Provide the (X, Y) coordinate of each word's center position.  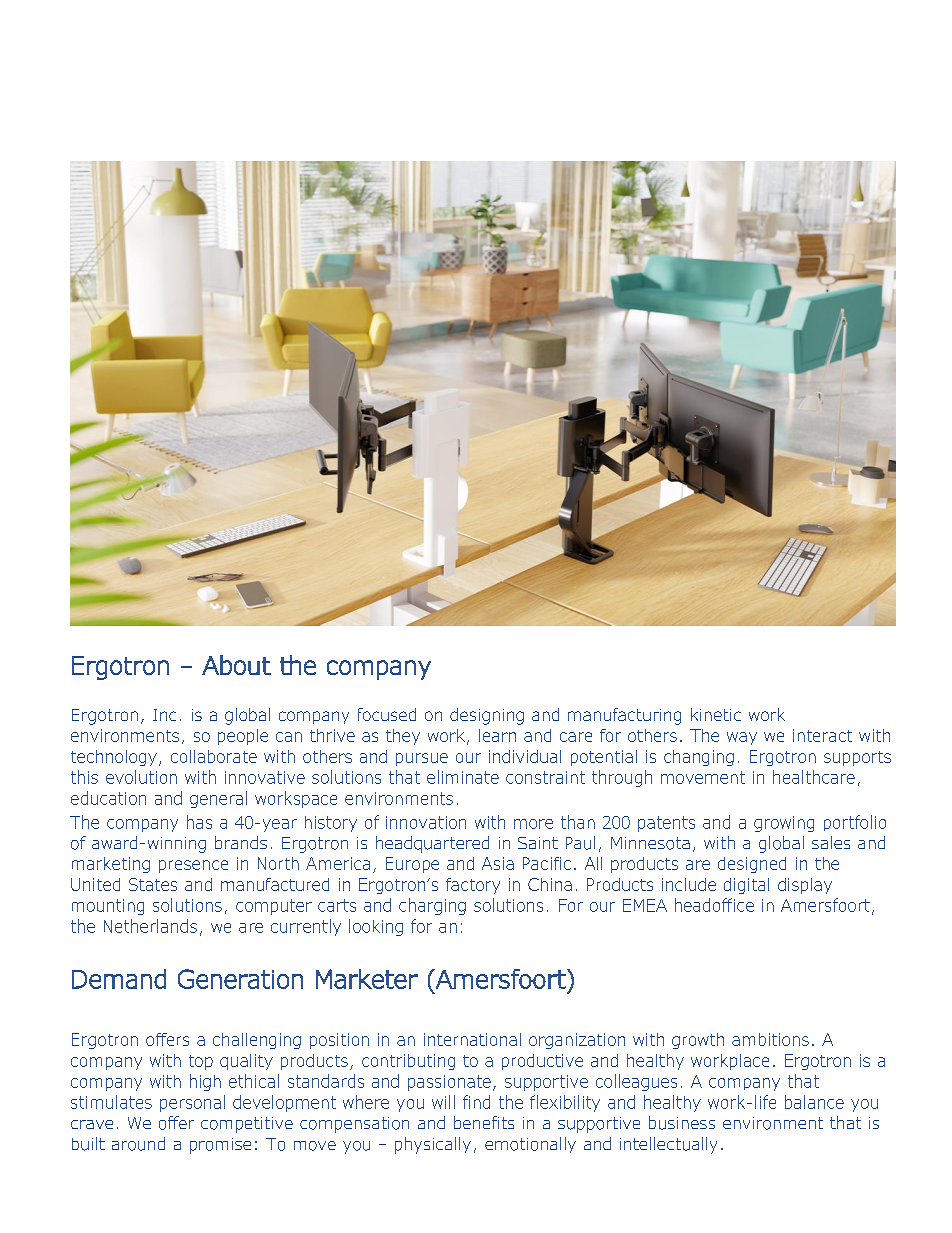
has (199, 822)
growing (784, 824)
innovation (426, 822)
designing (487, 716)
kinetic (716, 714)
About (236, 665)
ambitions (770, 1039)
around (138, 1144)
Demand (119, 979)
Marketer (367, 979)
